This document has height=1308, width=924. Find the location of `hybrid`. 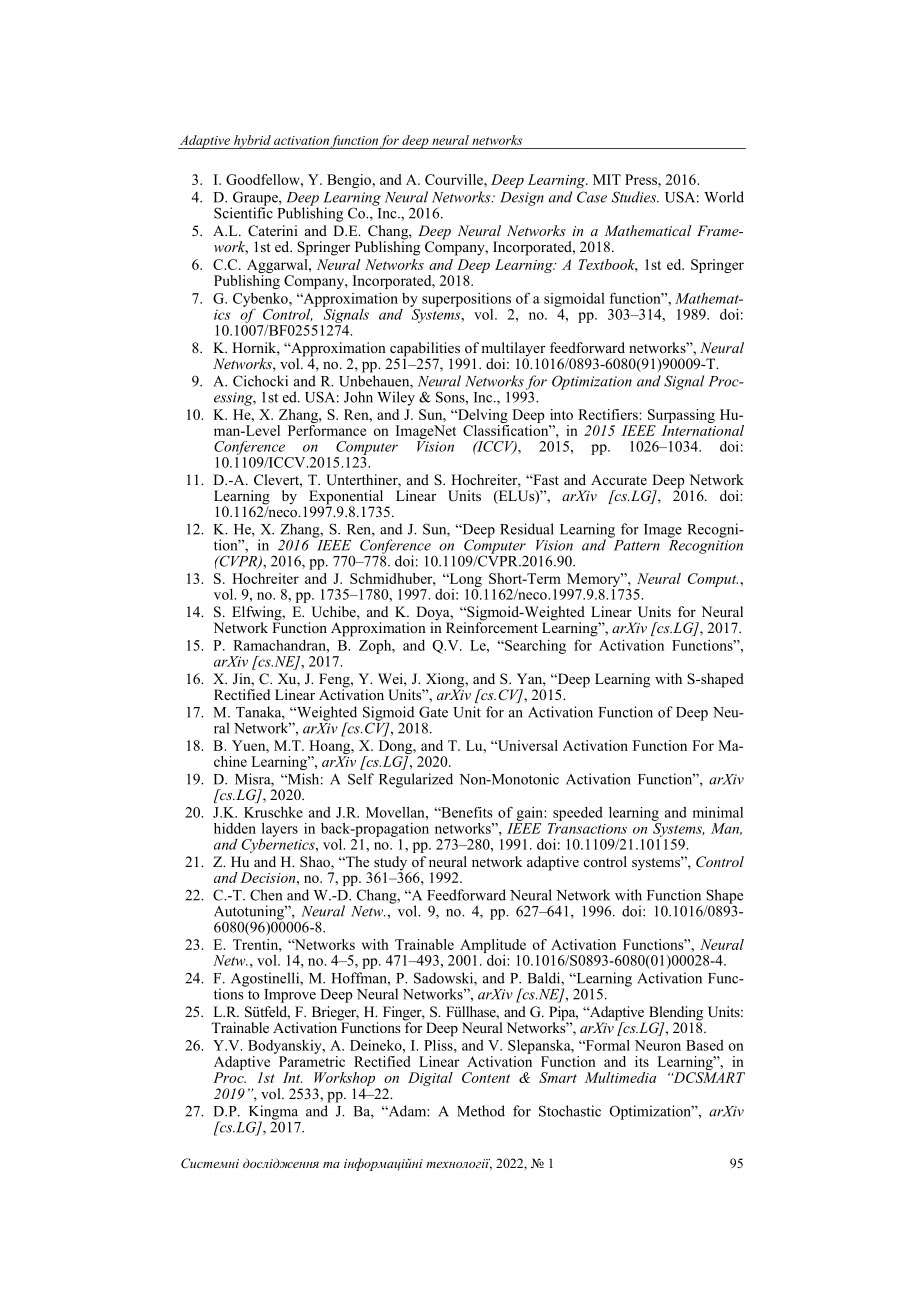

hybrid is located at coordinates (252, 142).
